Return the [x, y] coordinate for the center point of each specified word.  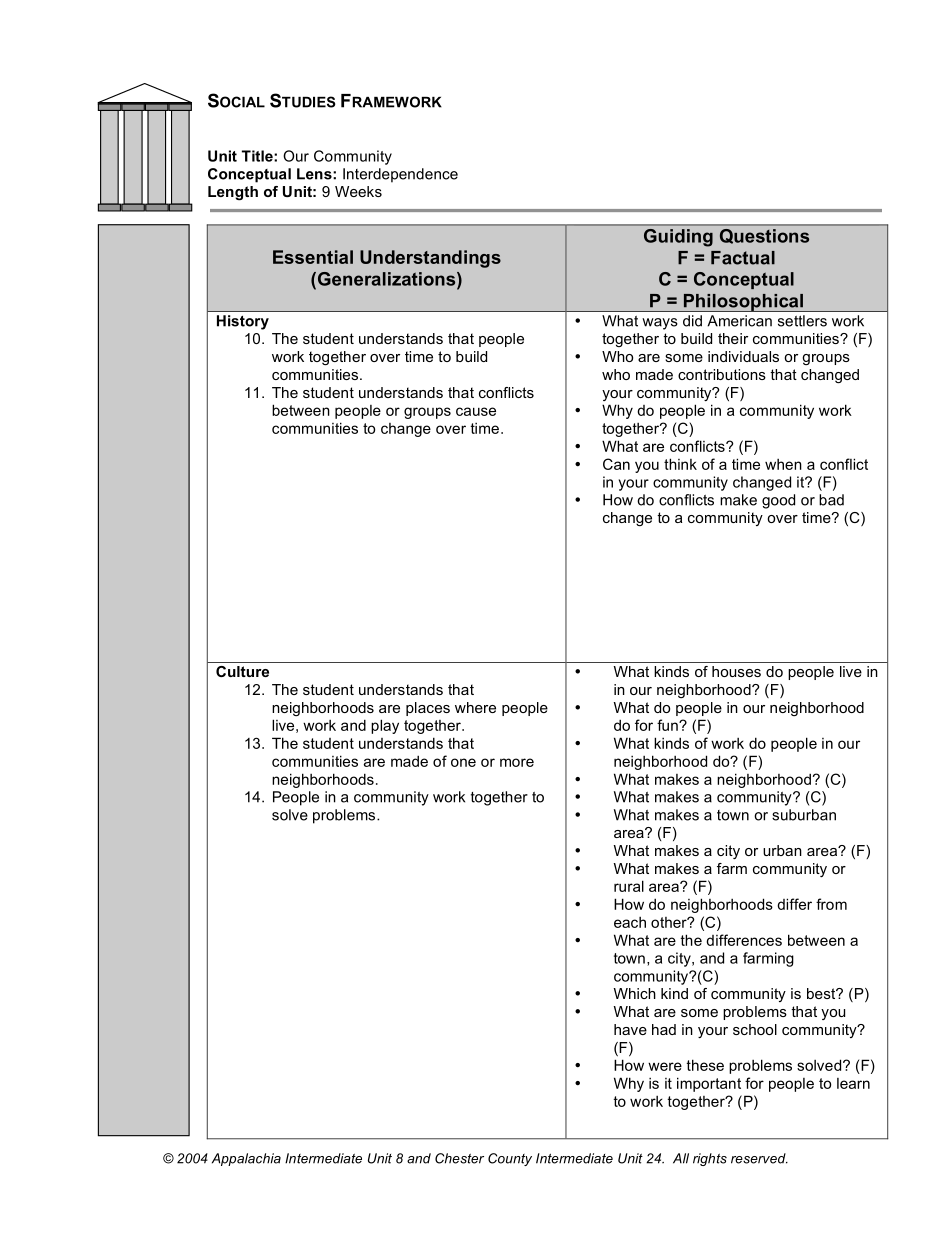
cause [476, 411]
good [778, 501]
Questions [764, 236]
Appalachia [246, 1159]
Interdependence [400, 175]
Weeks [358, 191]
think [680, 464]
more [517, 762]
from [831, 904]
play [385, 726]
